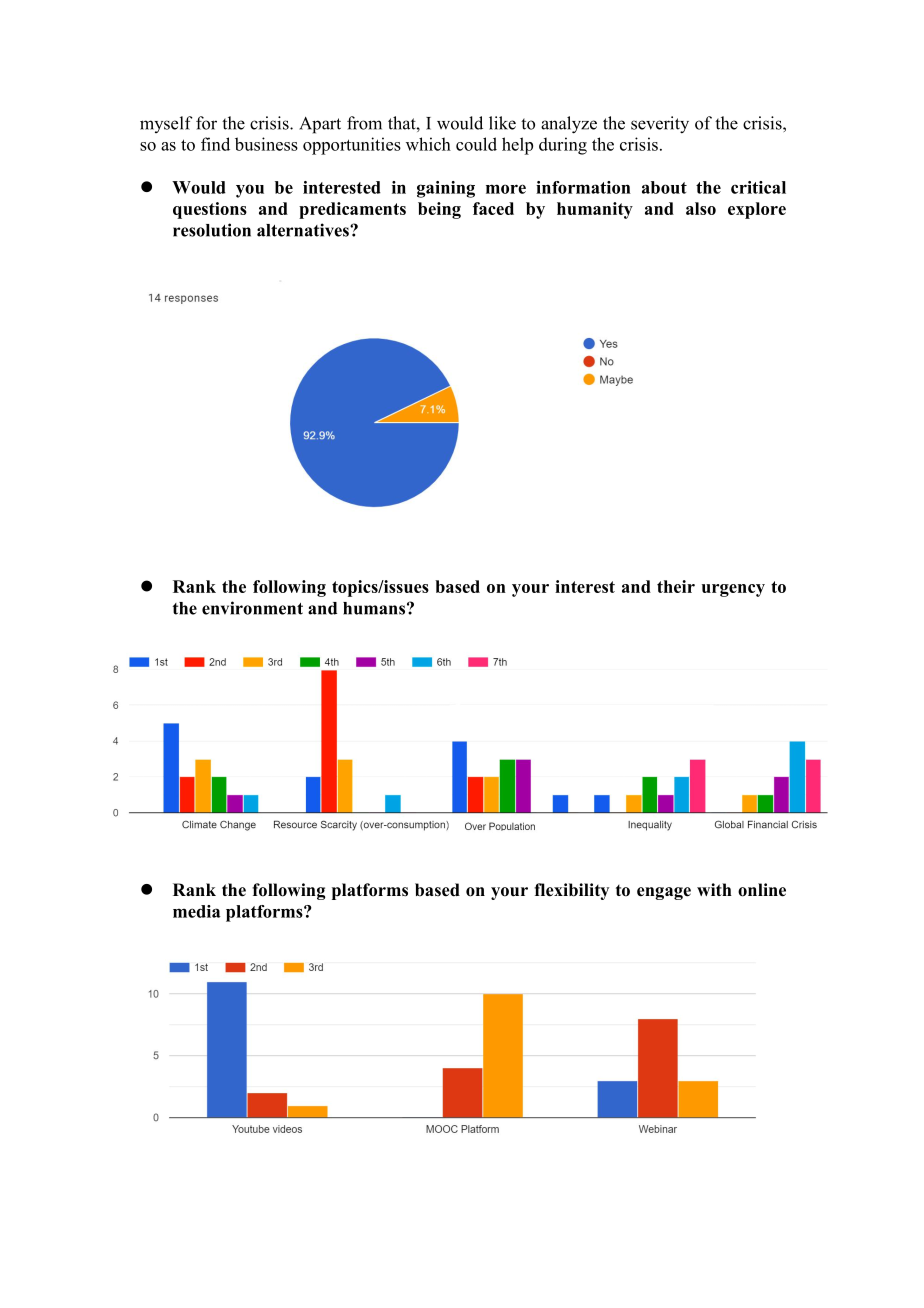 The image size is (924, 1308). What do you see at coordinates (476, 144) in the image?
I see `could` at bounding box center [476, 144].
